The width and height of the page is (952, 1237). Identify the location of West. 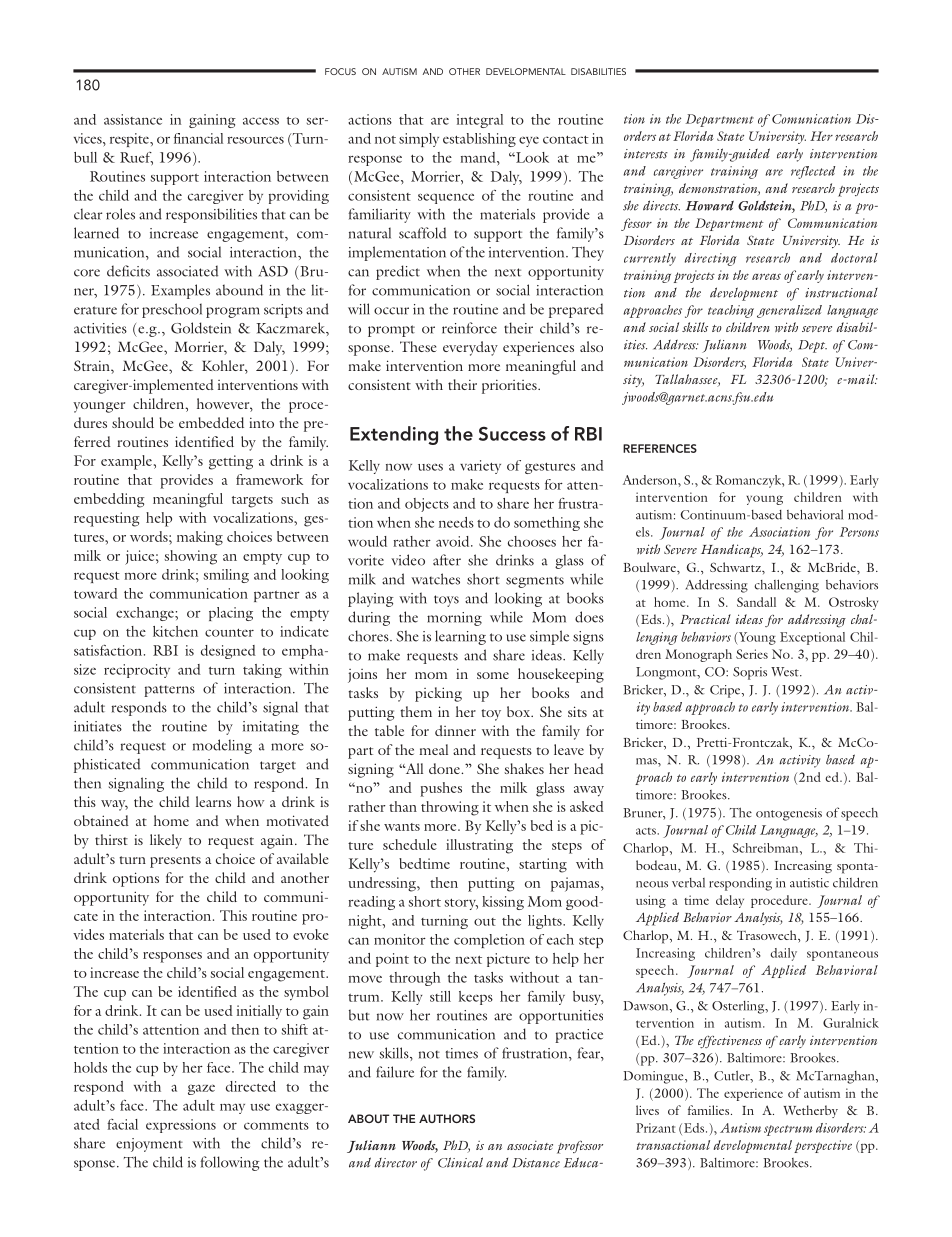
(786, 672).
